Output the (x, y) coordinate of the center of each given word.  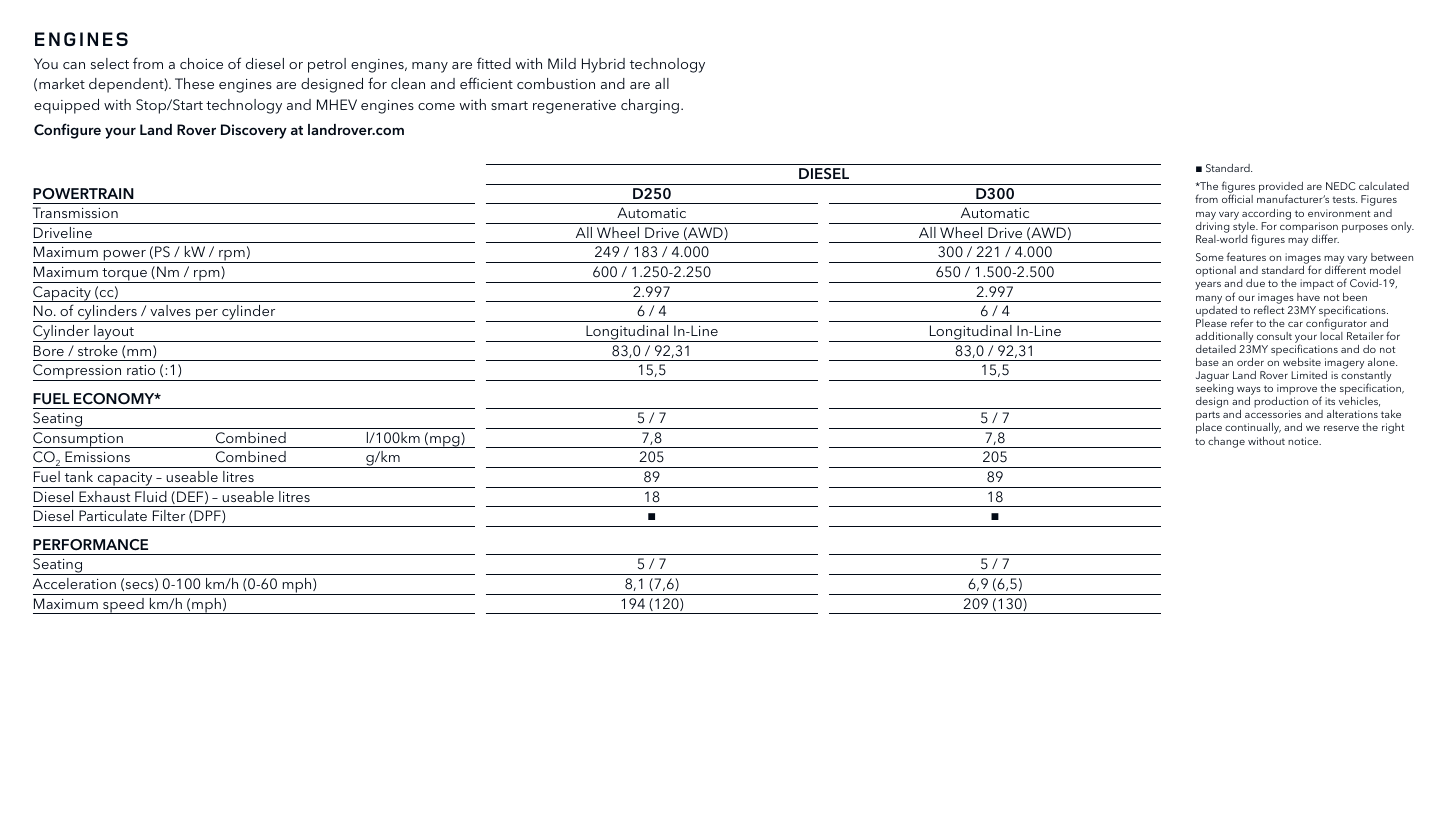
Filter (169, 515)
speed (123, 606)
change (1226, 442)
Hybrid (603, 65)
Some (1210, 257)
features (1246, 256)
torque (124, 275)
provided (1281, 189)
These (194, 83)
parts (1208, 417)
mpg (445, 442)
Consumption (79, 440)
